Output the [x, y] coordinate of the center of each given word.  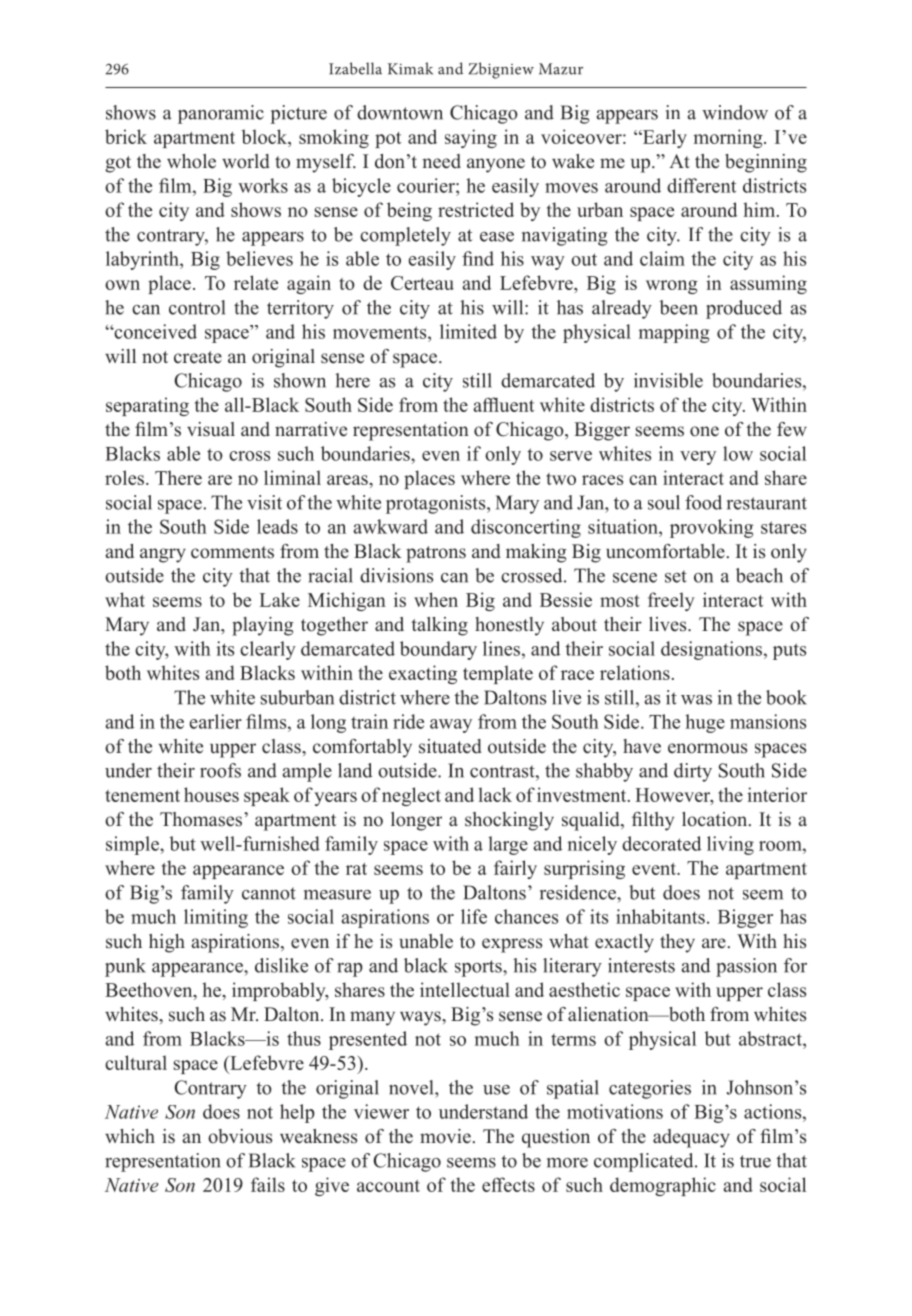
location [716, 819]
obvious [240, 1136]
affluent [503, 404]
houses [211, 794]
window [735, 112]
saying [471, 138]
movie [445, 1136]
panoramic [221, 114]
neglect [411, 796]
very [698, 458]
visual [211, 429]
